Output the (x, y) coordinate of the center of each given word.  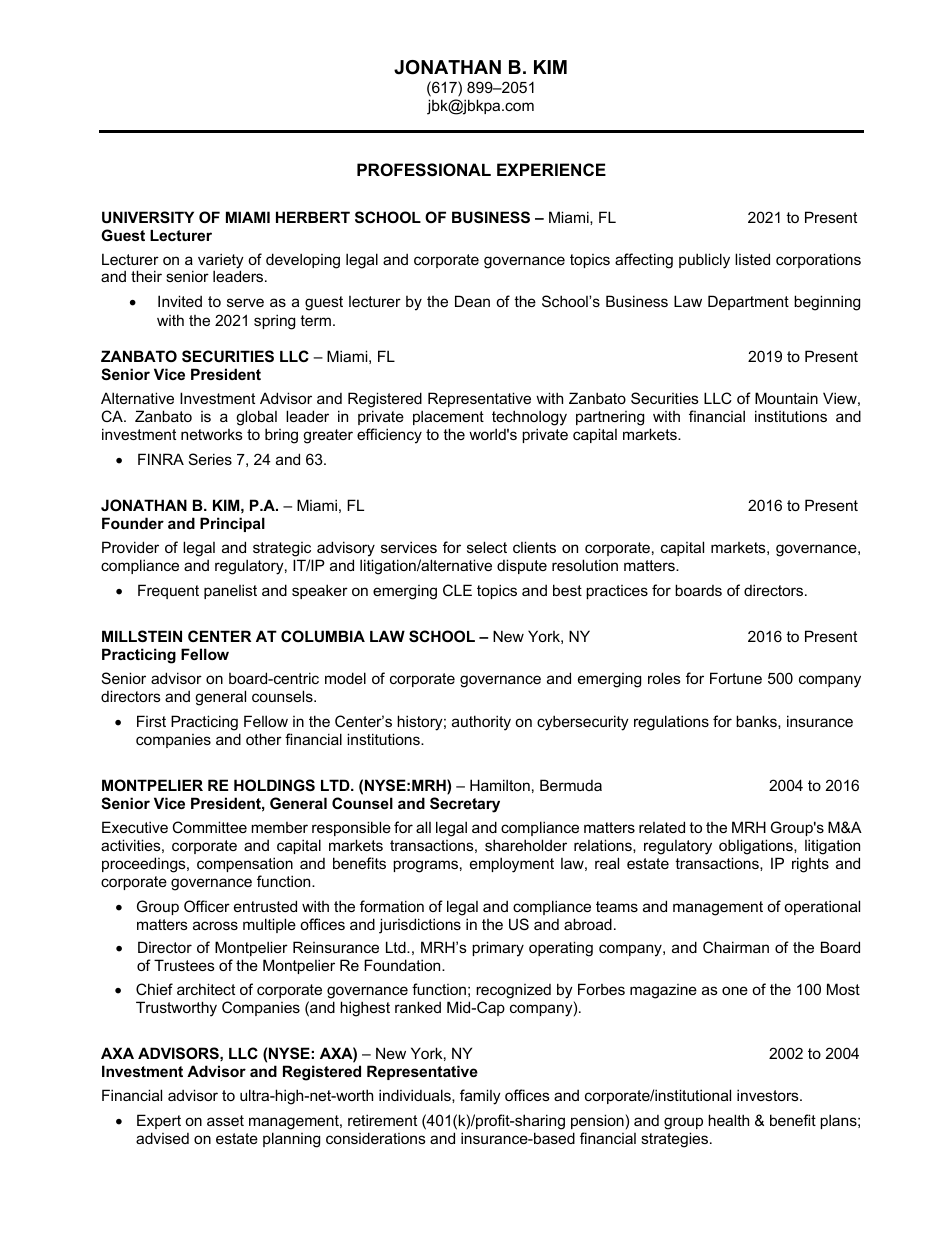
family (480, 1097)
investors (769, 1095)
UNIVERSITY (148, 217)
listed (752, 259)
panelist (230, 591)
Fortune (736, 678)
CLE (457, 590)
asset (225, 1120)
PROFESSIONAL (424, 170)
